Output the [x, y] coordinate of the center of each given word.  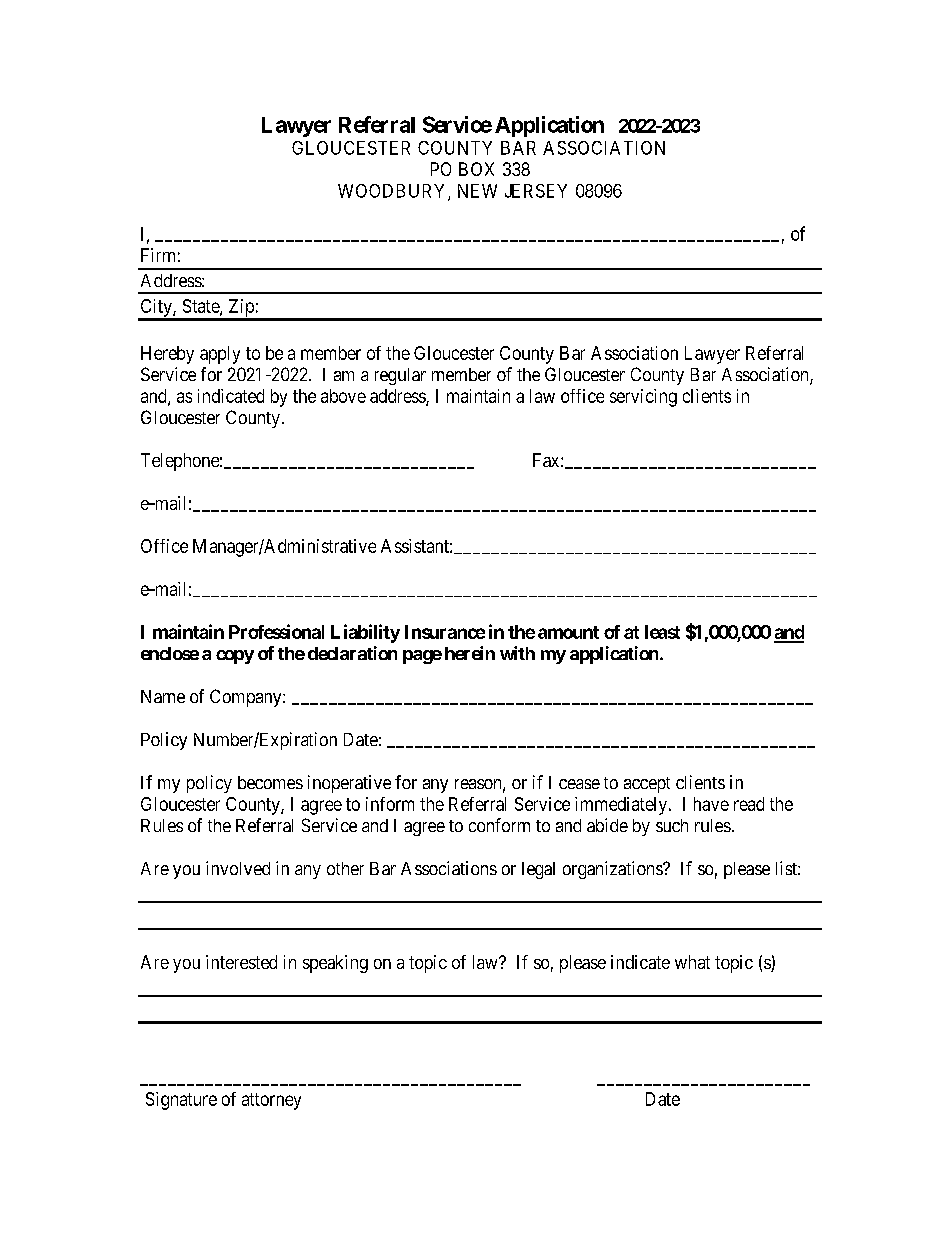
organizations [613, 870]
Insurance [445, 632]
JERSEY [536, 191]
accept [647, 785]
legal [538, 870]
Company [247, 698]
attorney [271, 1101]
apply [220, 355]
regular [400, 376]
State [202, 307]
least [662, 632]
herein [470, 653]
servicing [643, 398]
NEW [477, 191]
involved [238, 868]
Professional [276, 631]
